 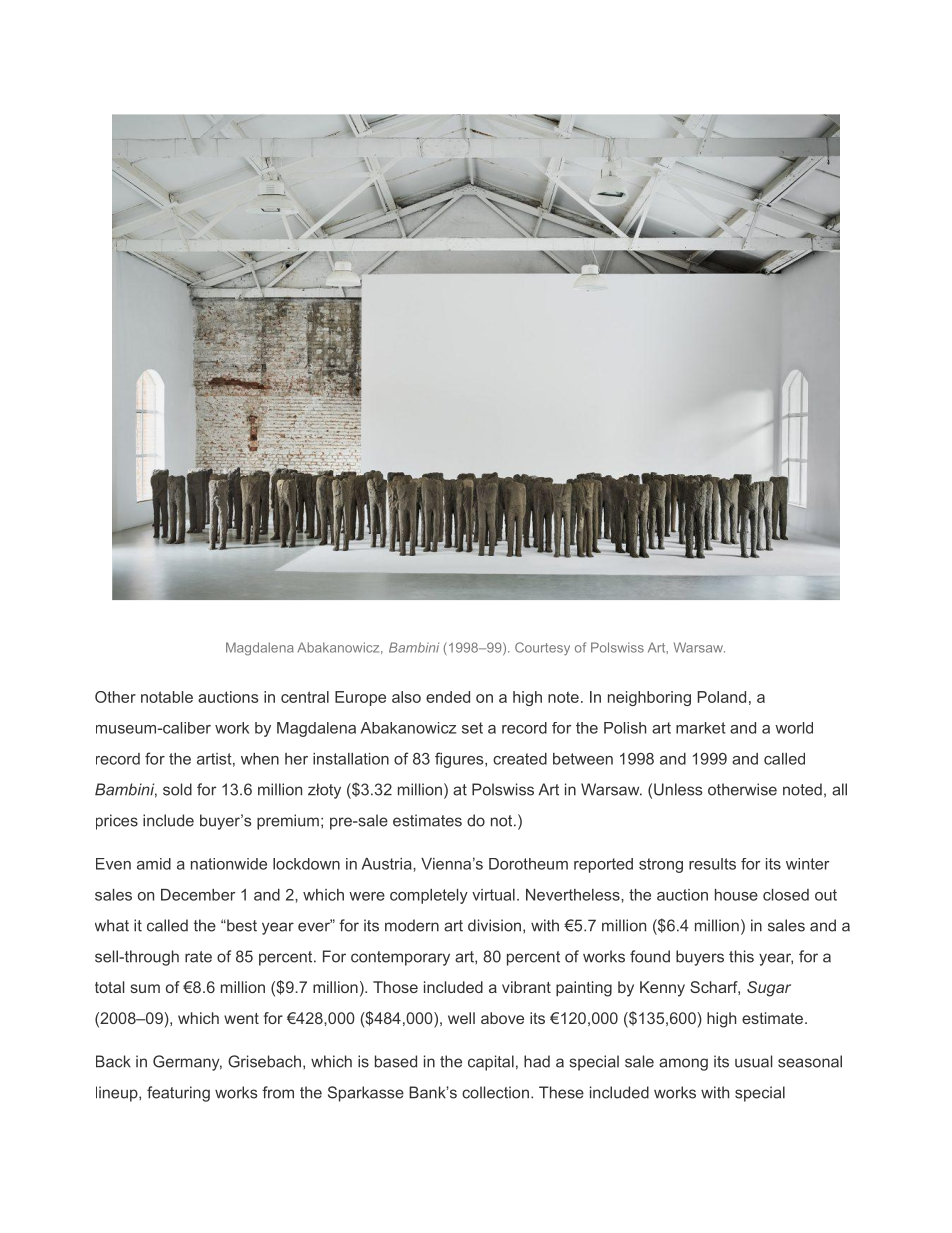 What do you see at coordinates (167, 697) in the screenshot?
I see `notable` at bounding box center [167, 697].
